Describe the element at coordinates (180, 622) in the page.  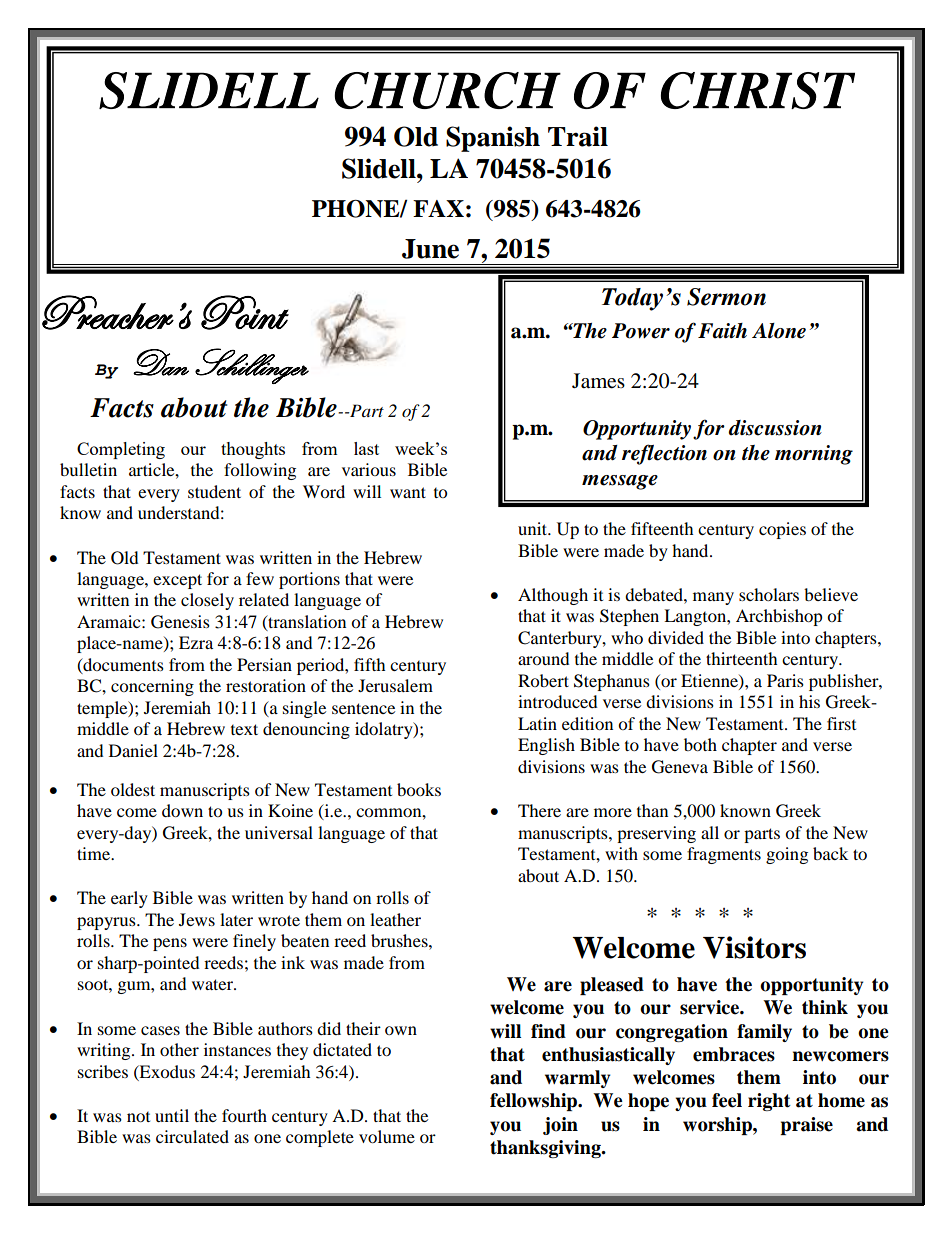
I see `Genesis` at that location.
